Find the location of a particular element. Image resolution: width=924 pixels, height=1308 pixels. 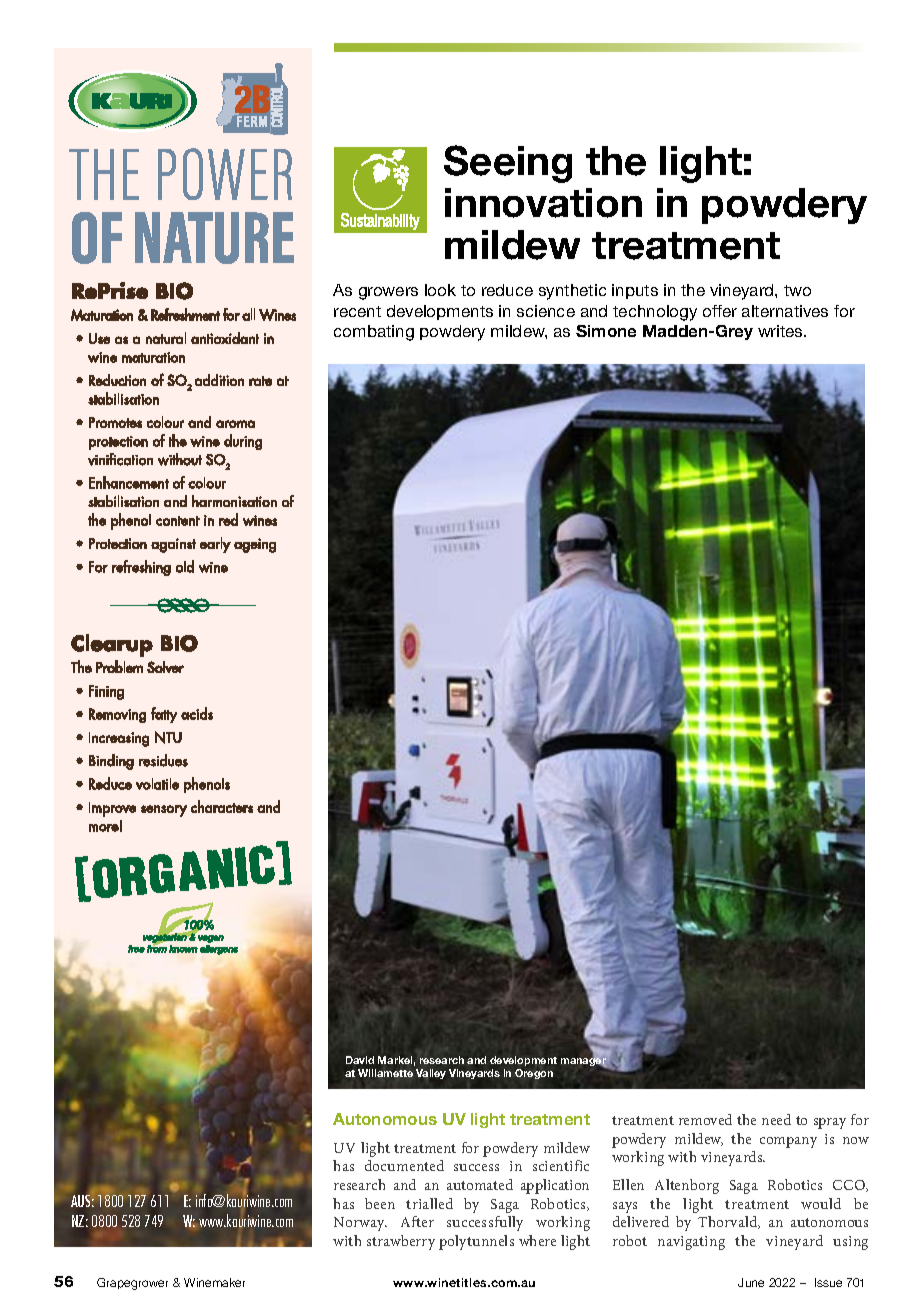

writes is located at coordinates (781, 331).
